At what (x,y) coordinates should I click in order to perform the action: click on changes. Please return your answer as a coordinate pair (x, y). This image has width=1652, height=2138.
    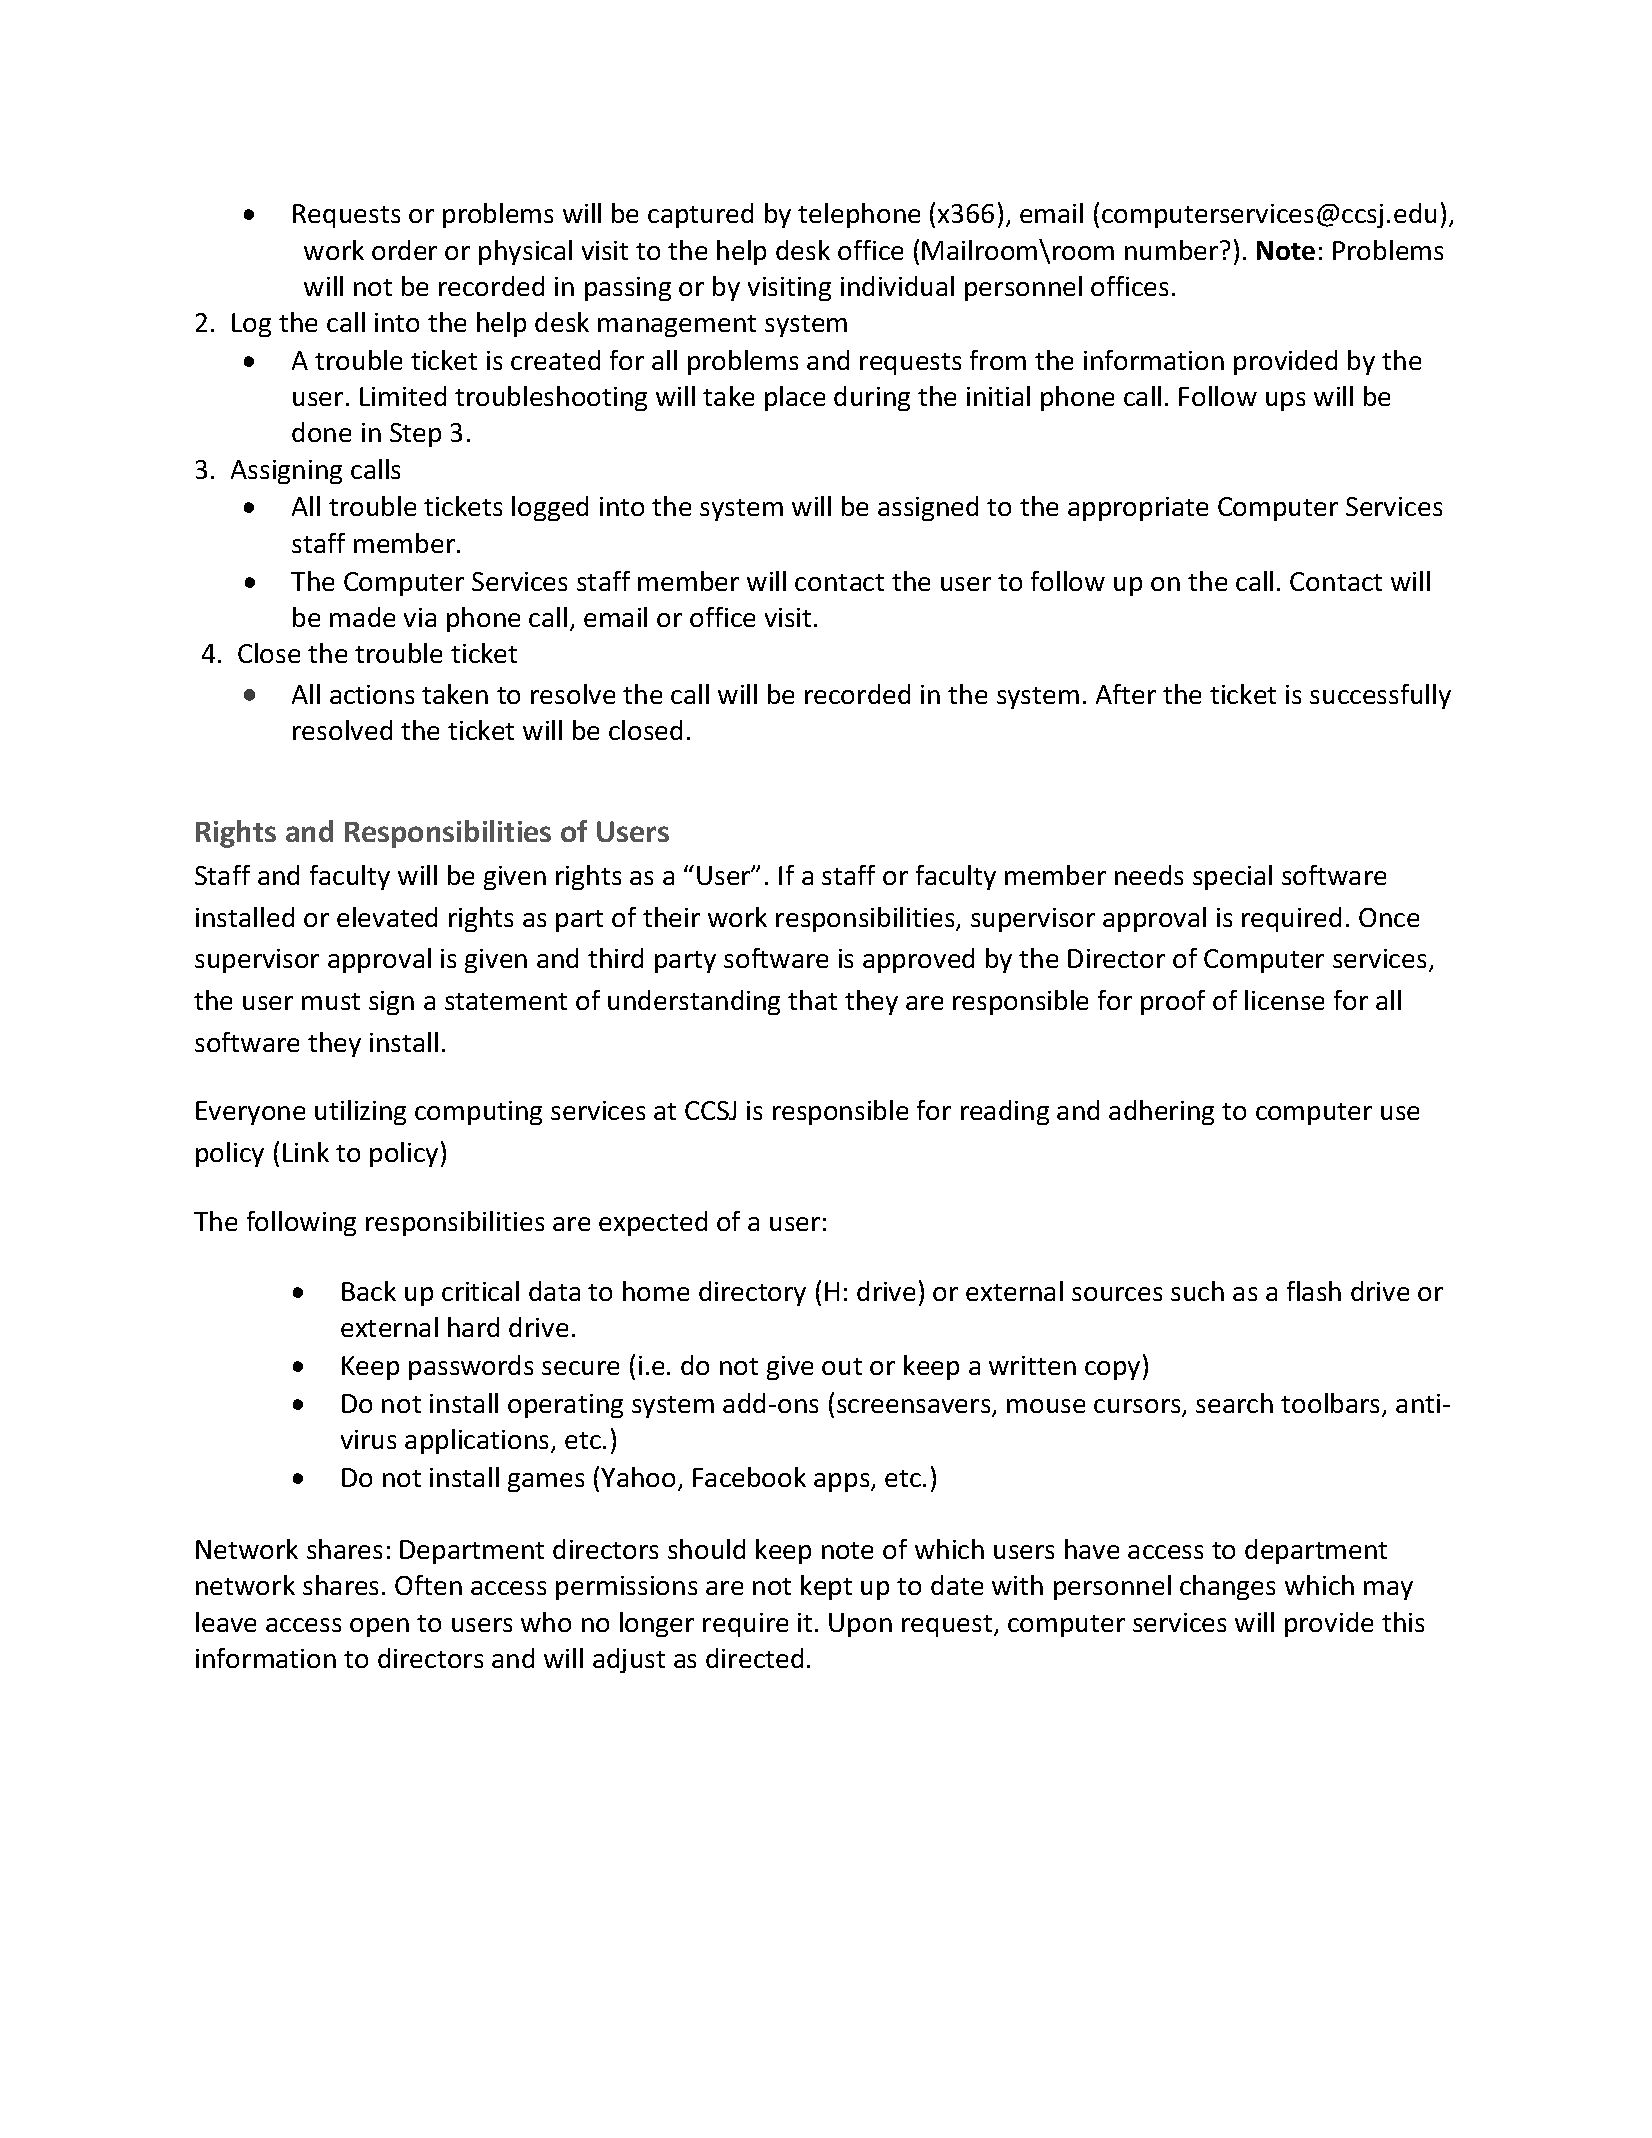
    Looking at the image, I should click on (1227, 1587).
